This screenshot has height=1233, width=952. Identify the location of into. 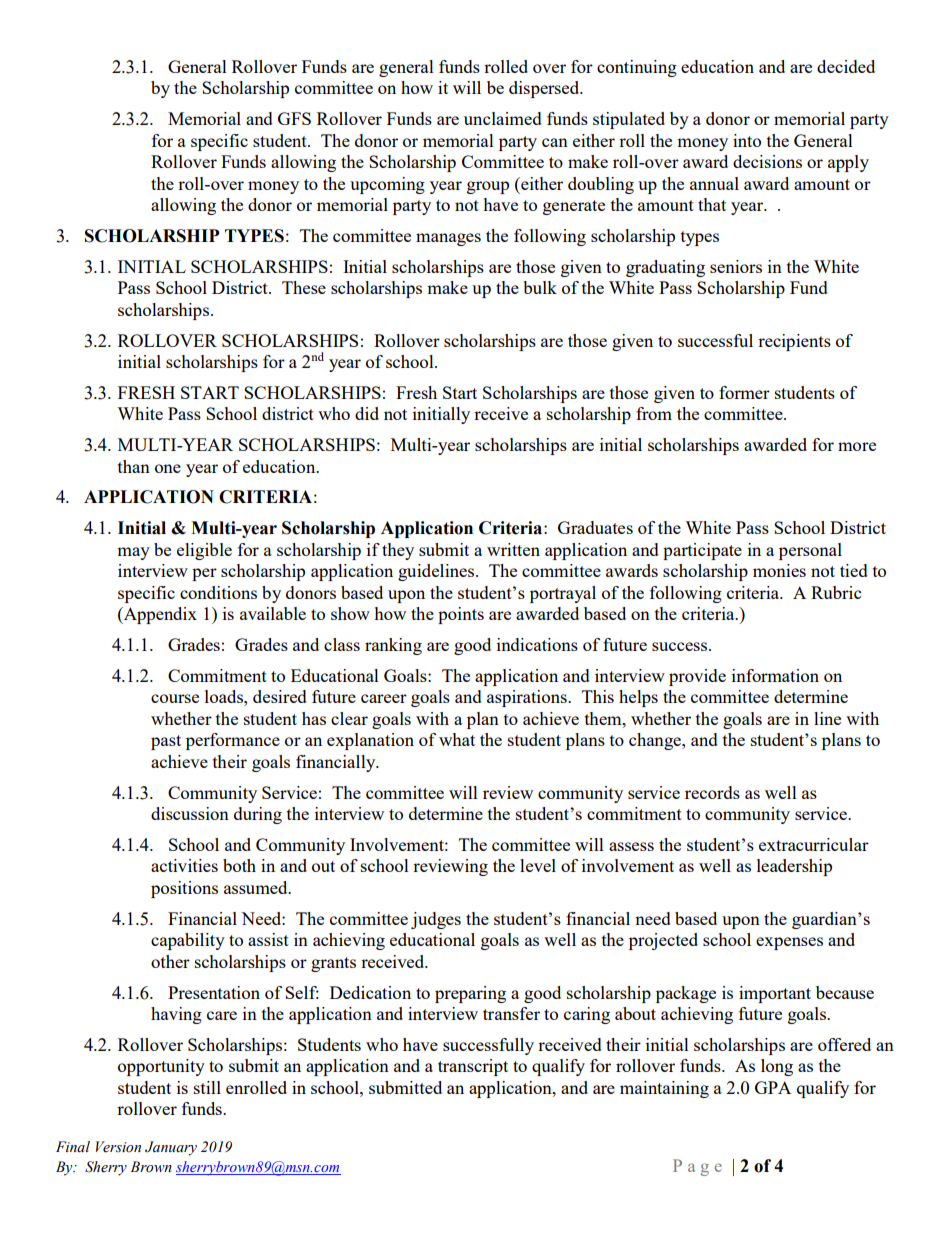
(747, 140).
